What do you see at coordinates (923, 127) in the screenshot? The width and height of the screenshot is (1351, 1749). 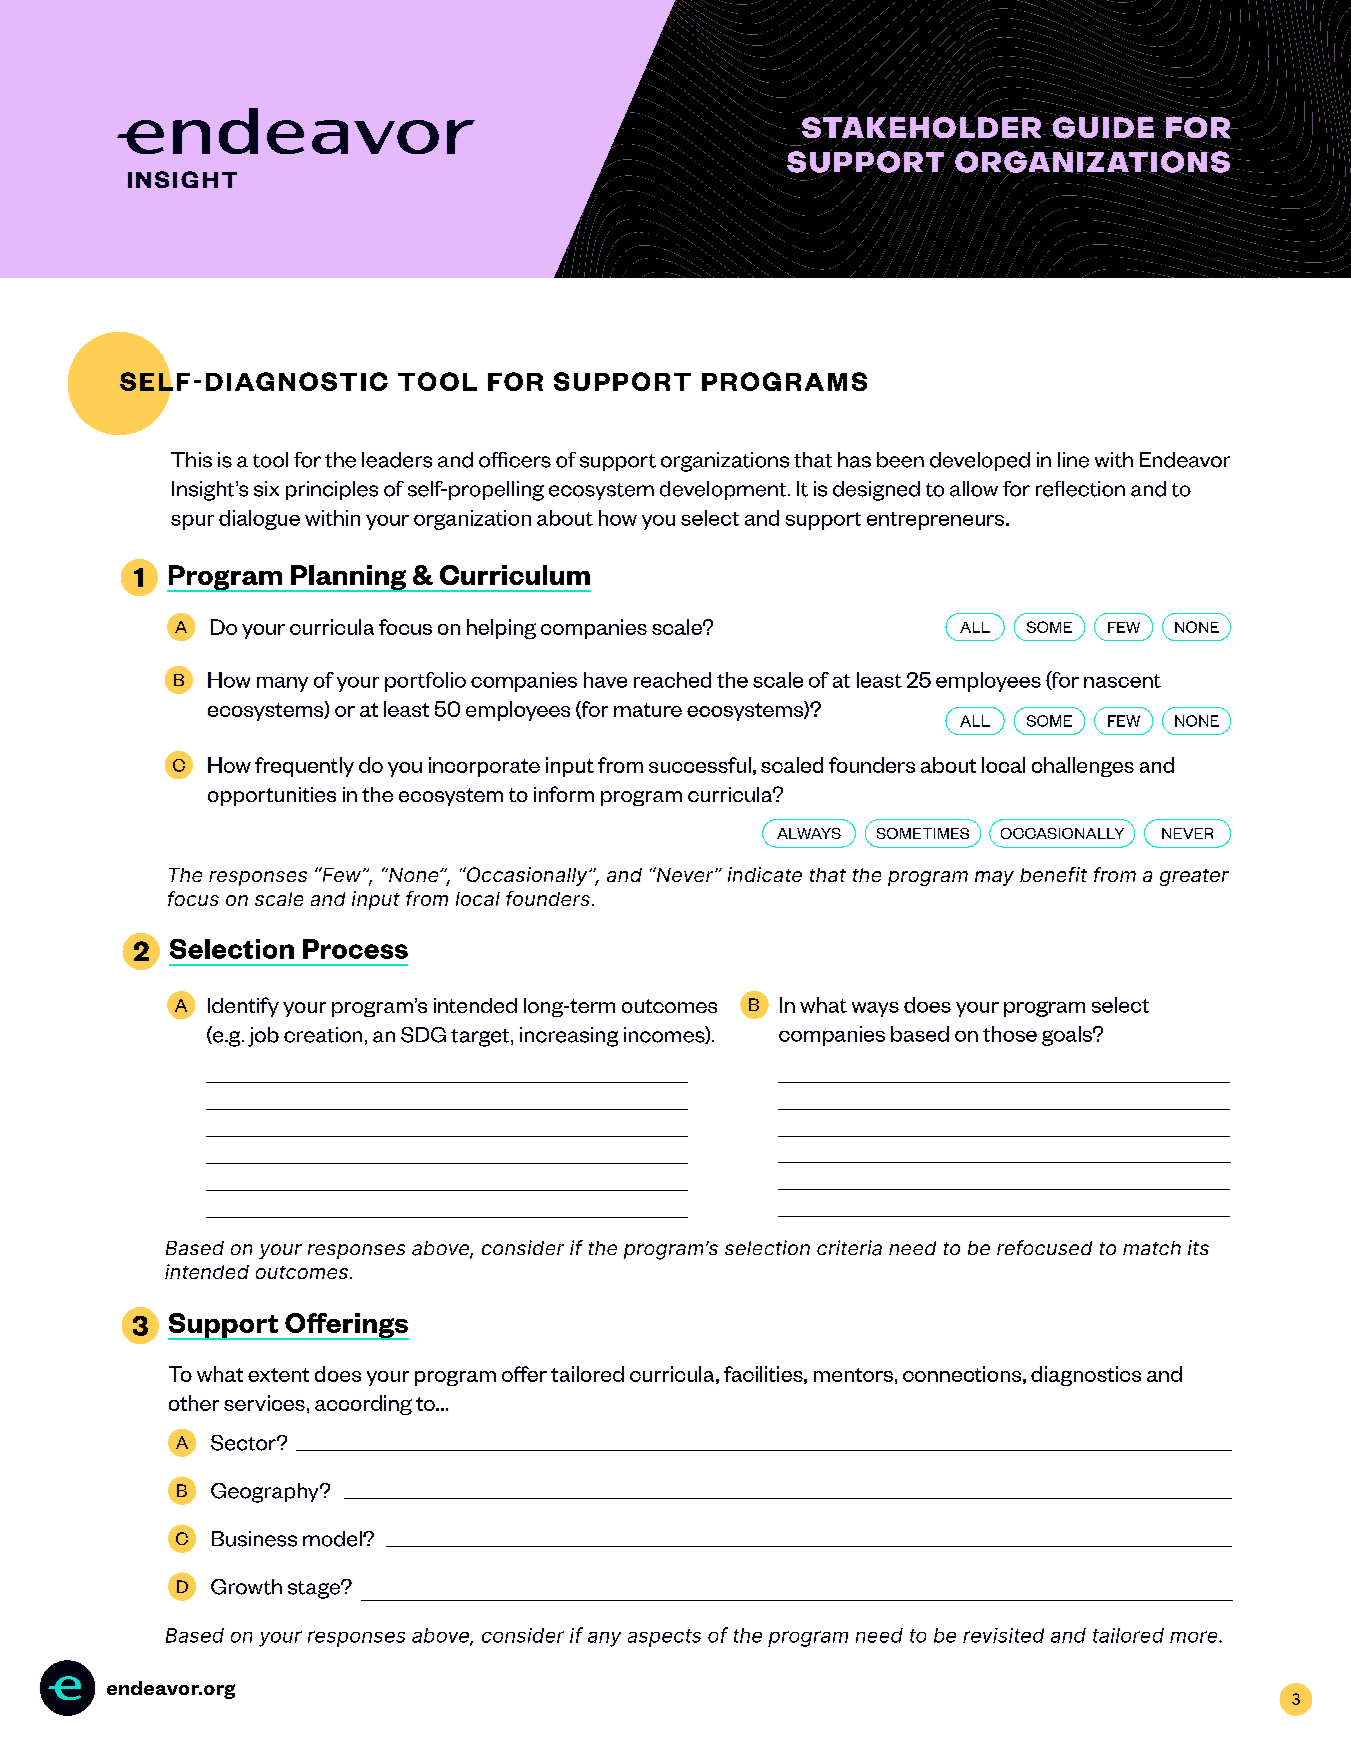 I see `STAKEHOLDER` at bounding box center [923, 127].
